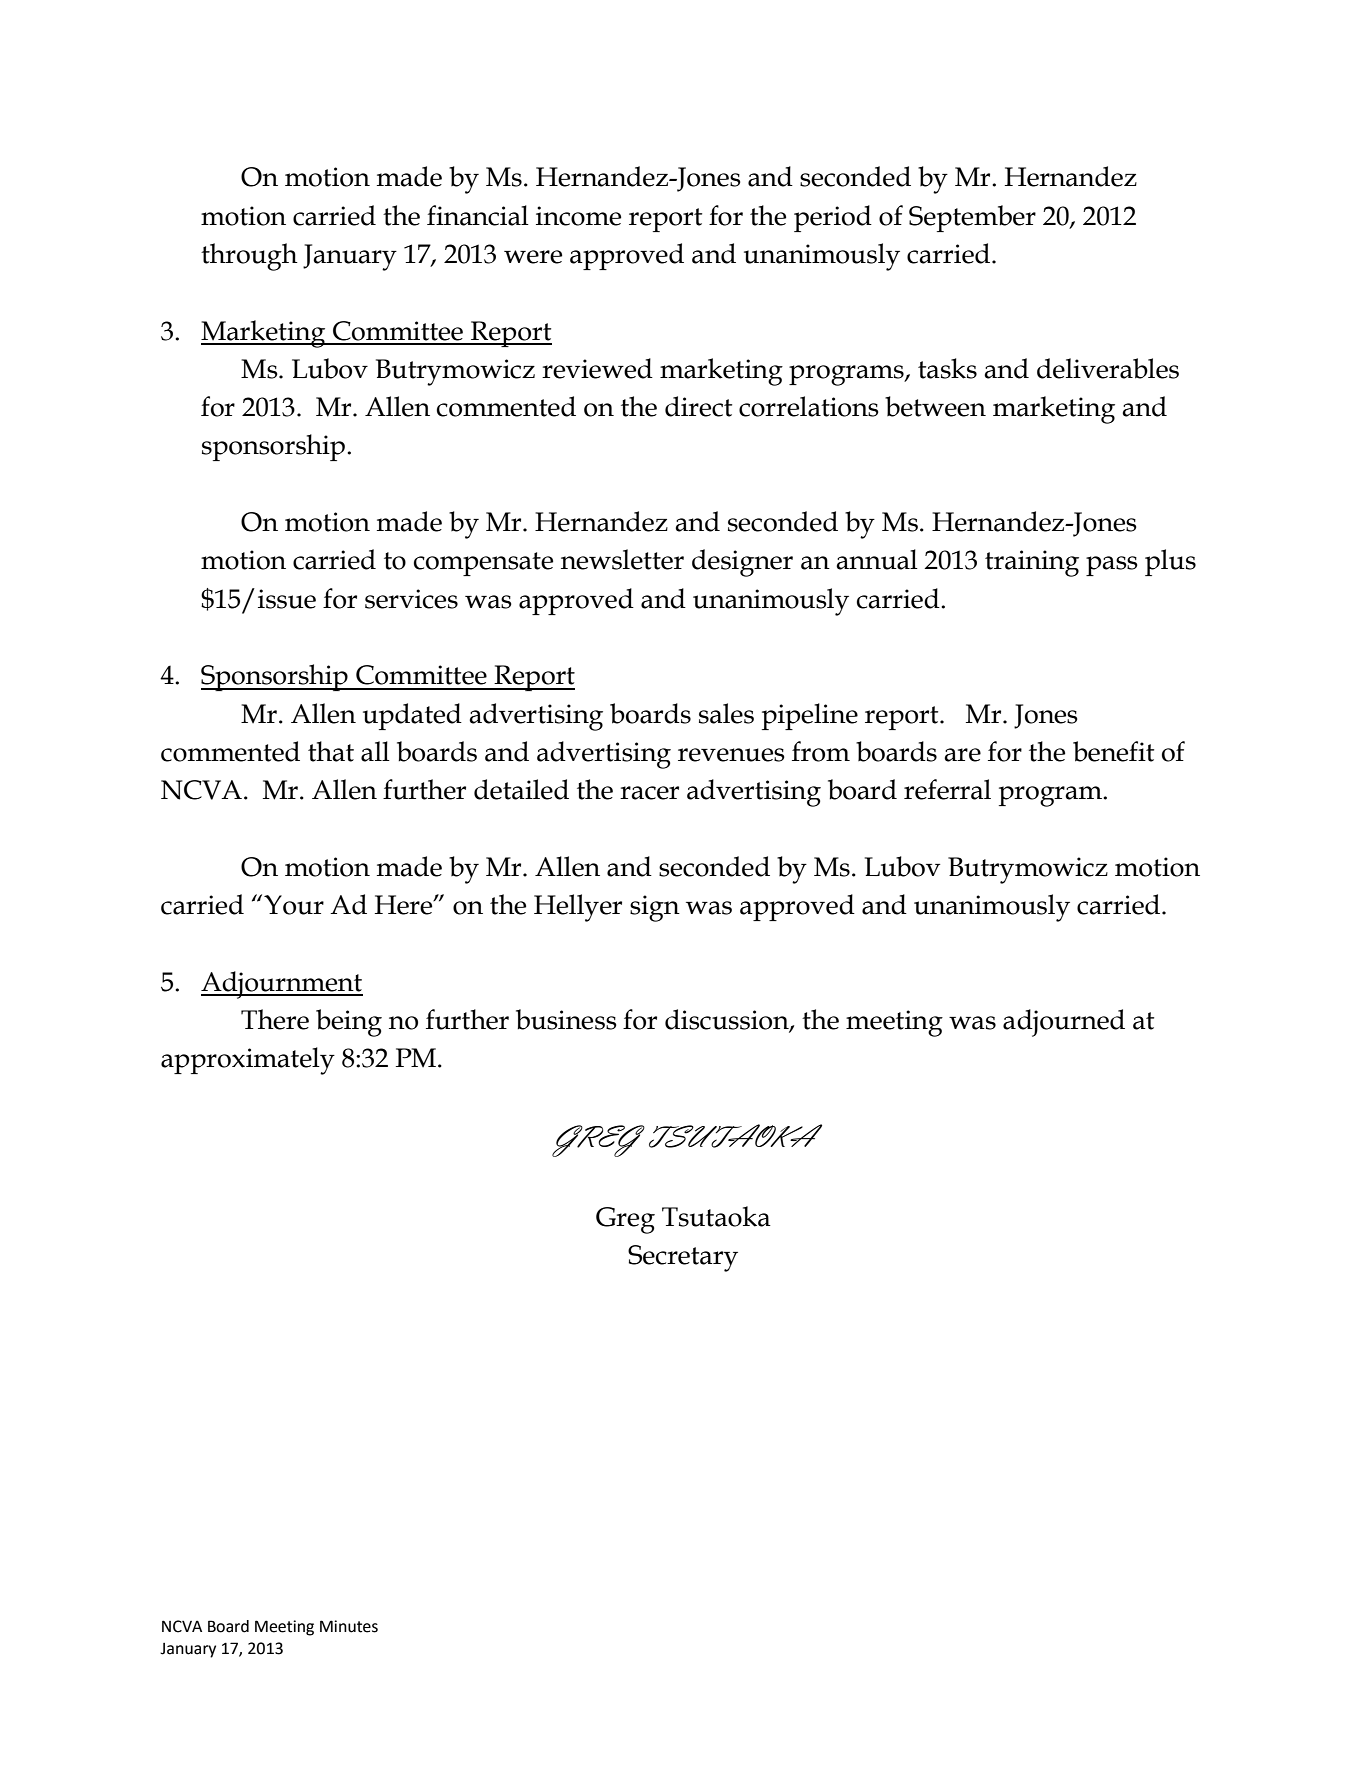 This screenshot has height=1769, width=1367. Describe the element at coordinates (649, 793) in the screenshot. I see `racer` at that location.
